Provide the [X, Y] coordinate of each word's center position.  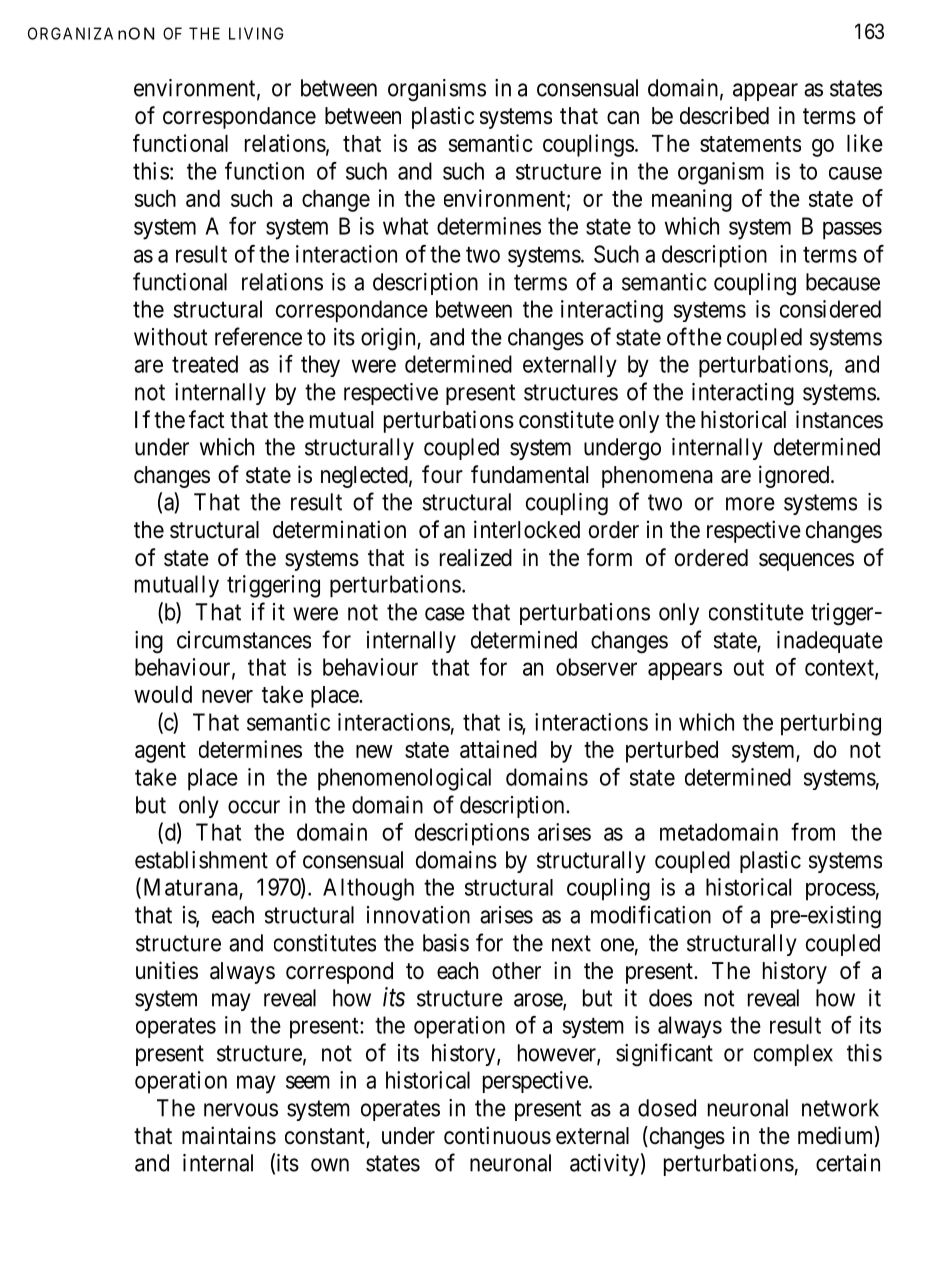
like [865, 143]
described [724, 115]
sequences [806, 562]
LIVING [256, 33]
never [227, 696]
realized [476, 557]
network [840, 1108]
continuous [497, 1135]
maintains [229, 1135]
